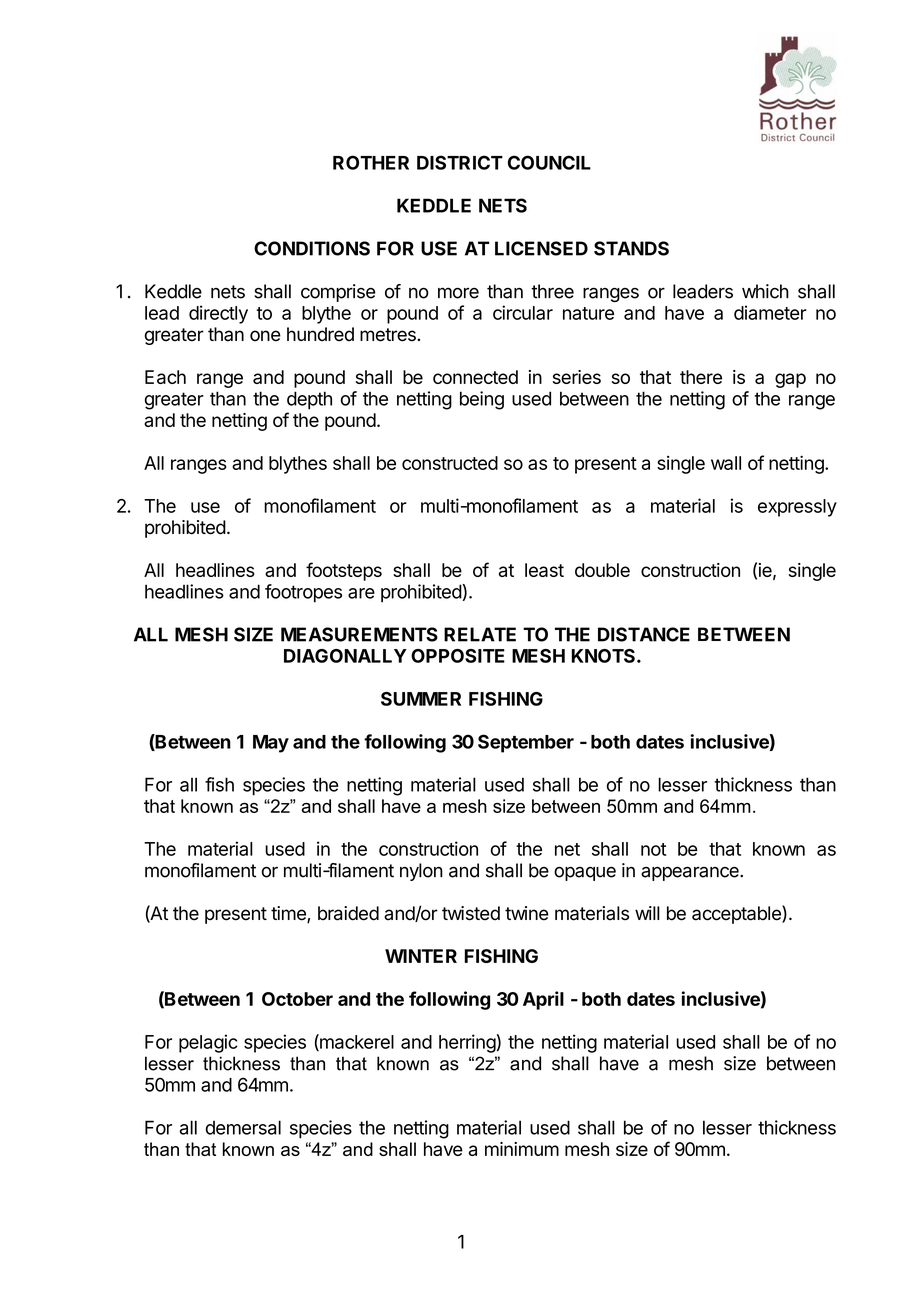 This page has height=1308, width=924. I want to click on footsteps, so click(344, 571).
